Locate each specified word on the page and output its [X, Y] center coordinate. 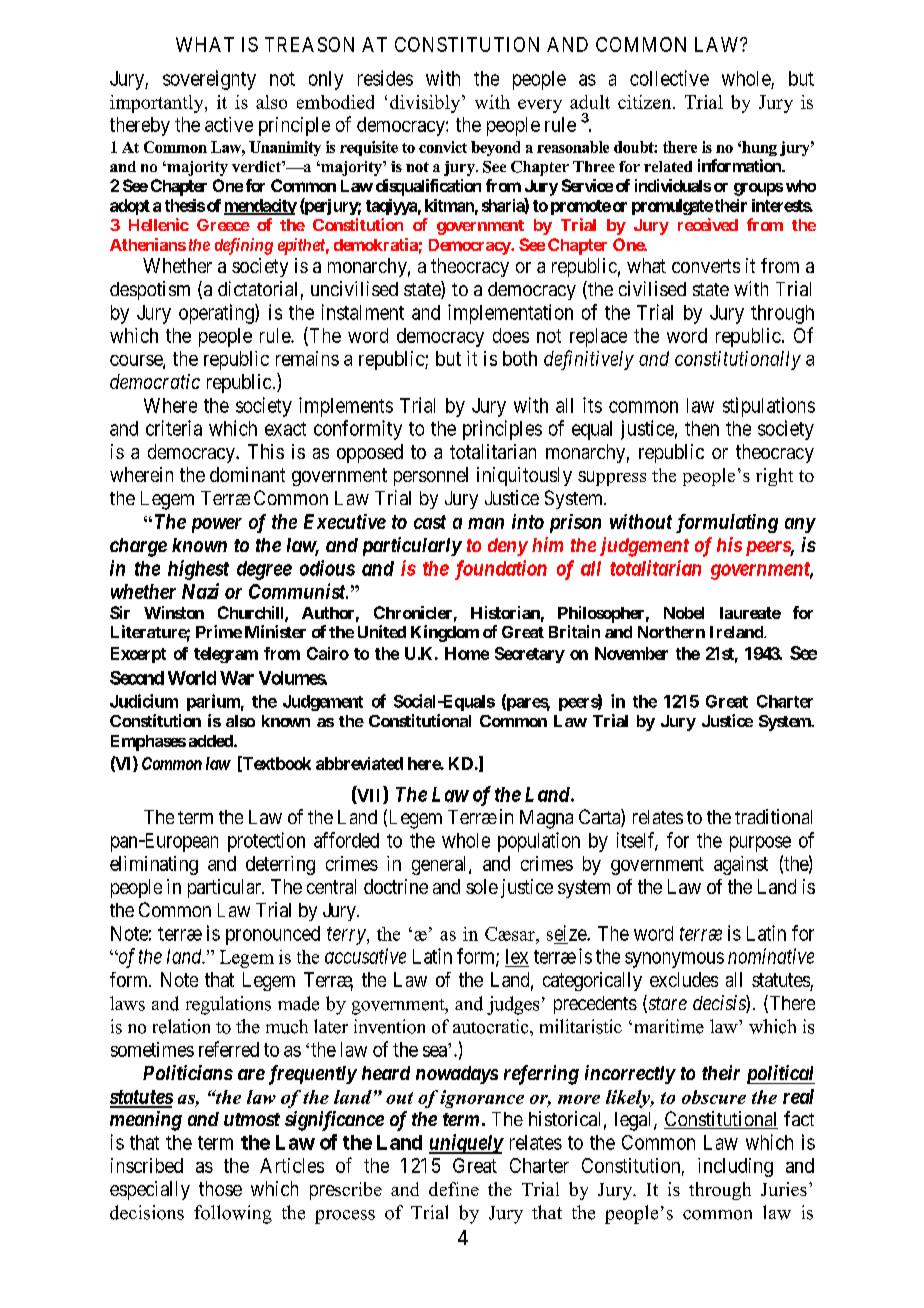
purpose [760, 844]
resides [385, 78]
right [774, 477]
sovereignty [209, 80]
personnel [431, 476]
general [441, 865]
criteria [174, 428]
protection [266, 842]
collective [669, 78]
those [220, 1188]
